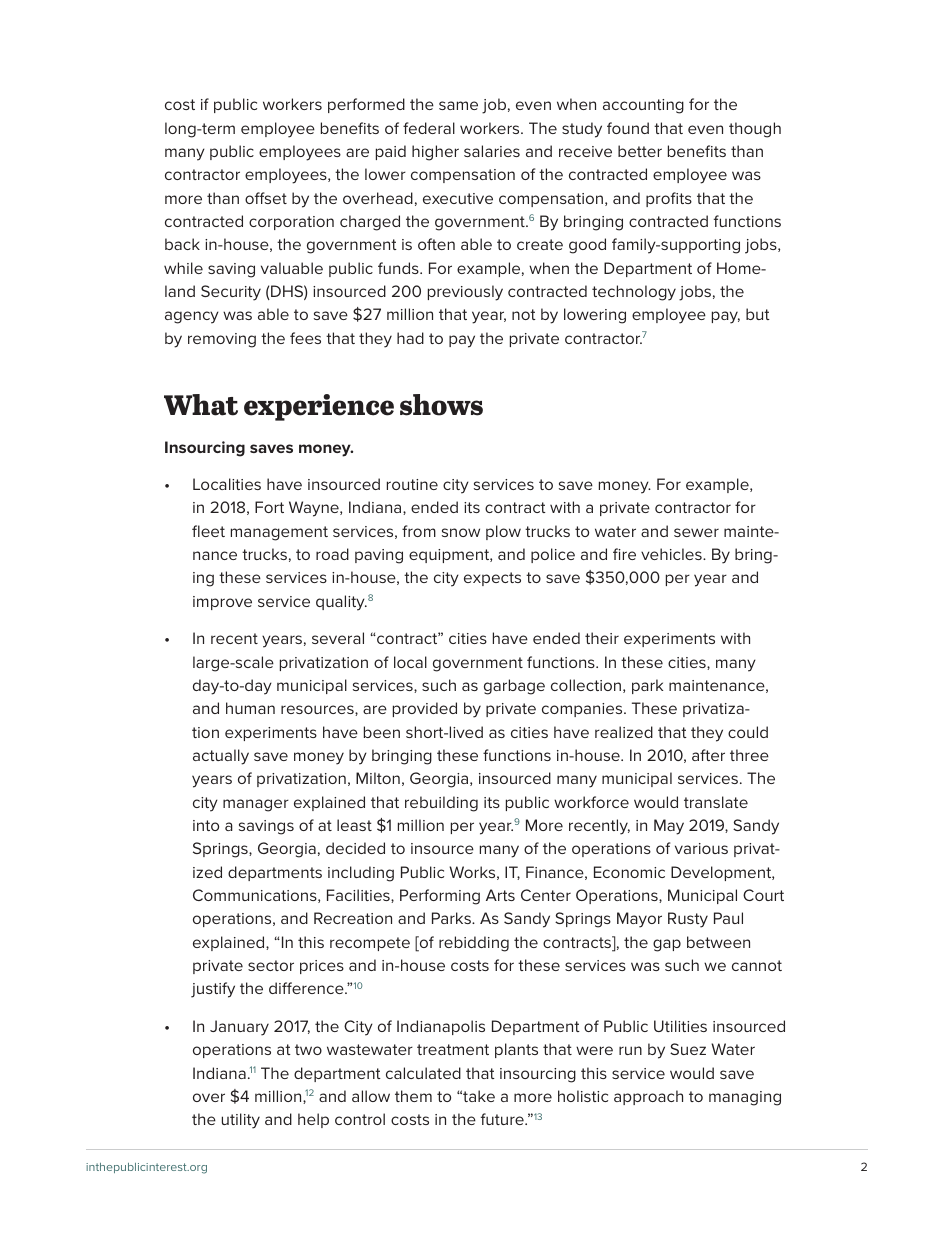 This screenshot has height=1233, width=952. What do you see at coordinates (266, 198) in the screenshot?
I see `offset` at bounding box center [266, 198].
